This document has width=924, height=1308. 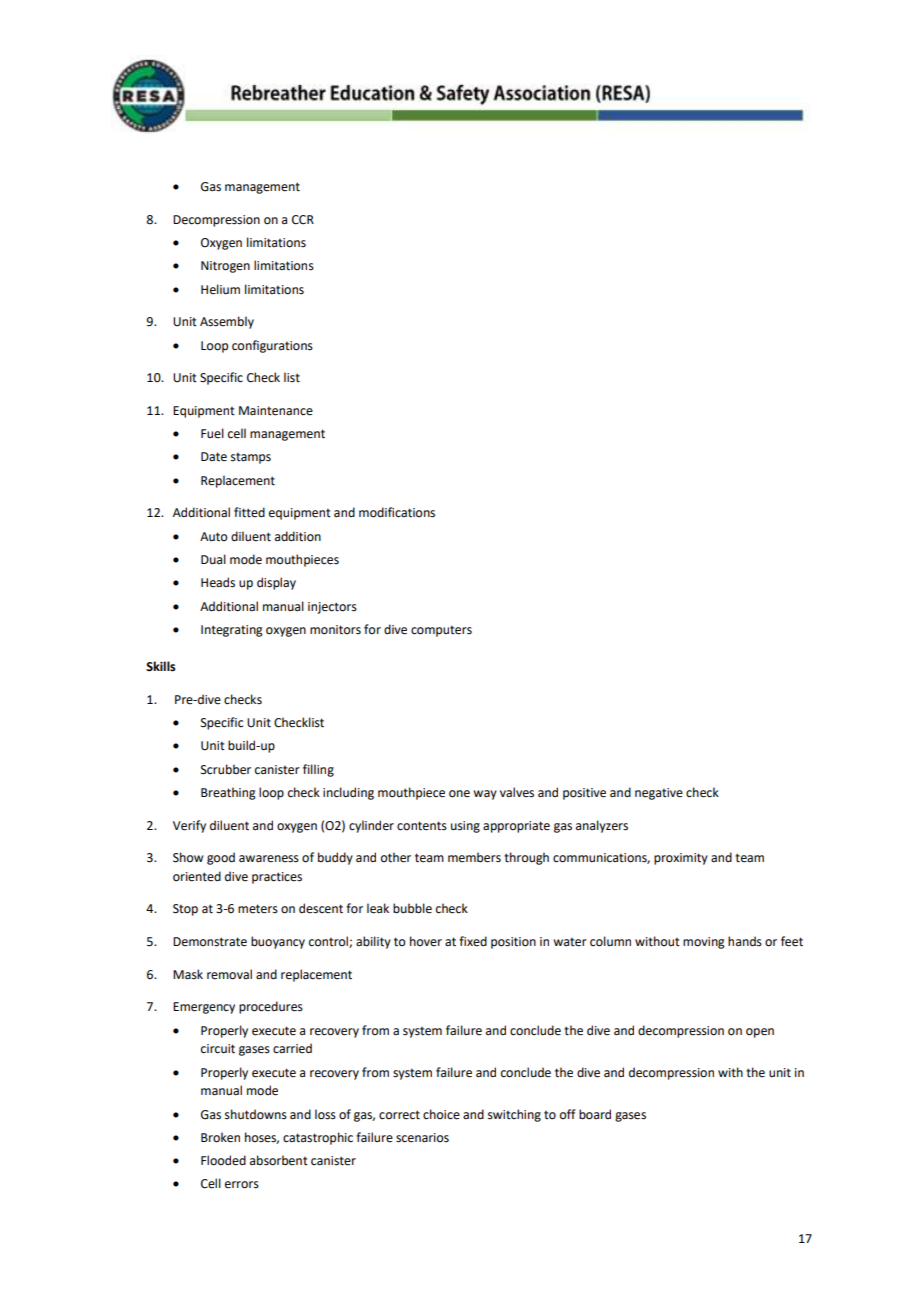 I want to click on Nitrogen, so click(x=225, y=267).
